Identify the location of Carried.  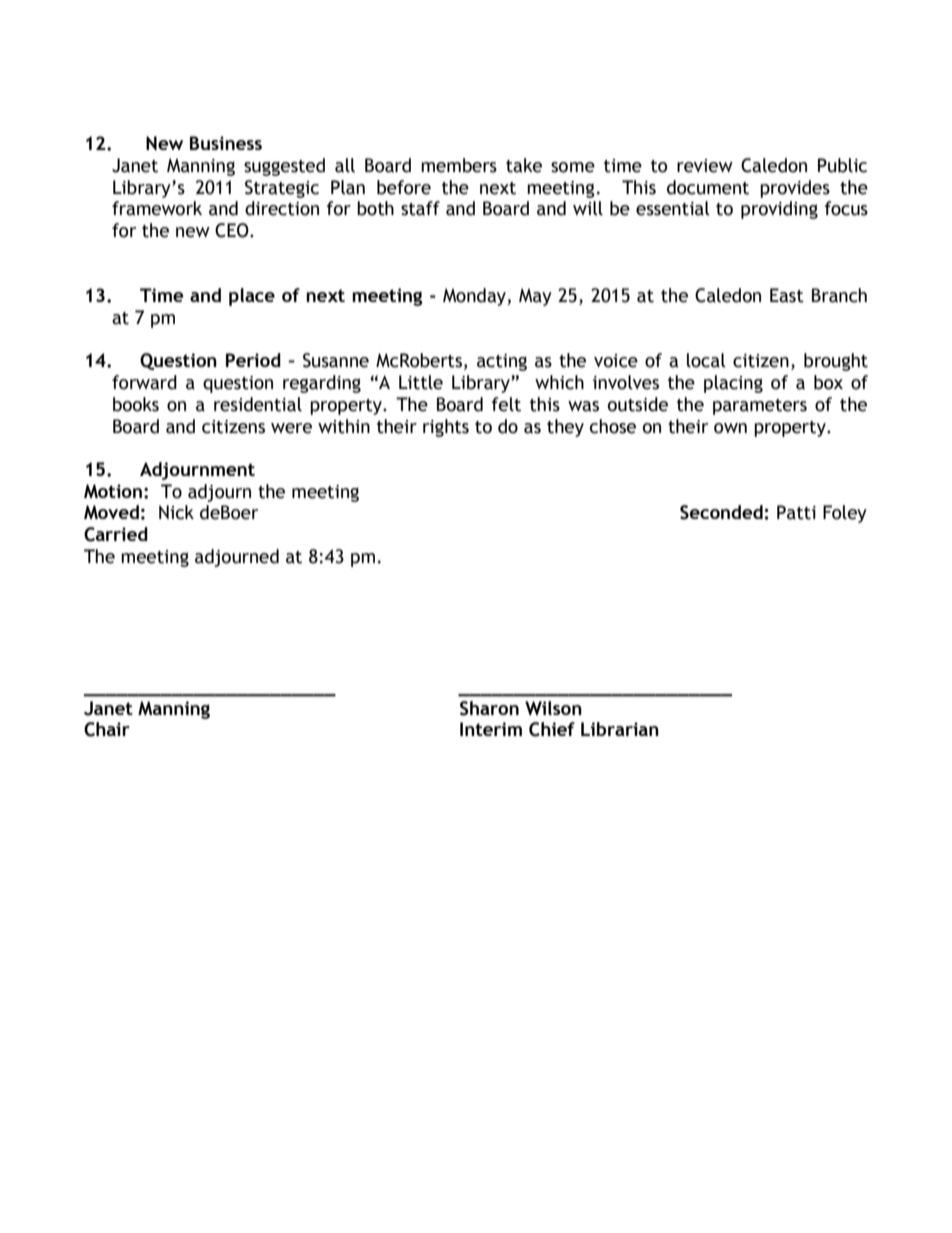
(116, 534).
